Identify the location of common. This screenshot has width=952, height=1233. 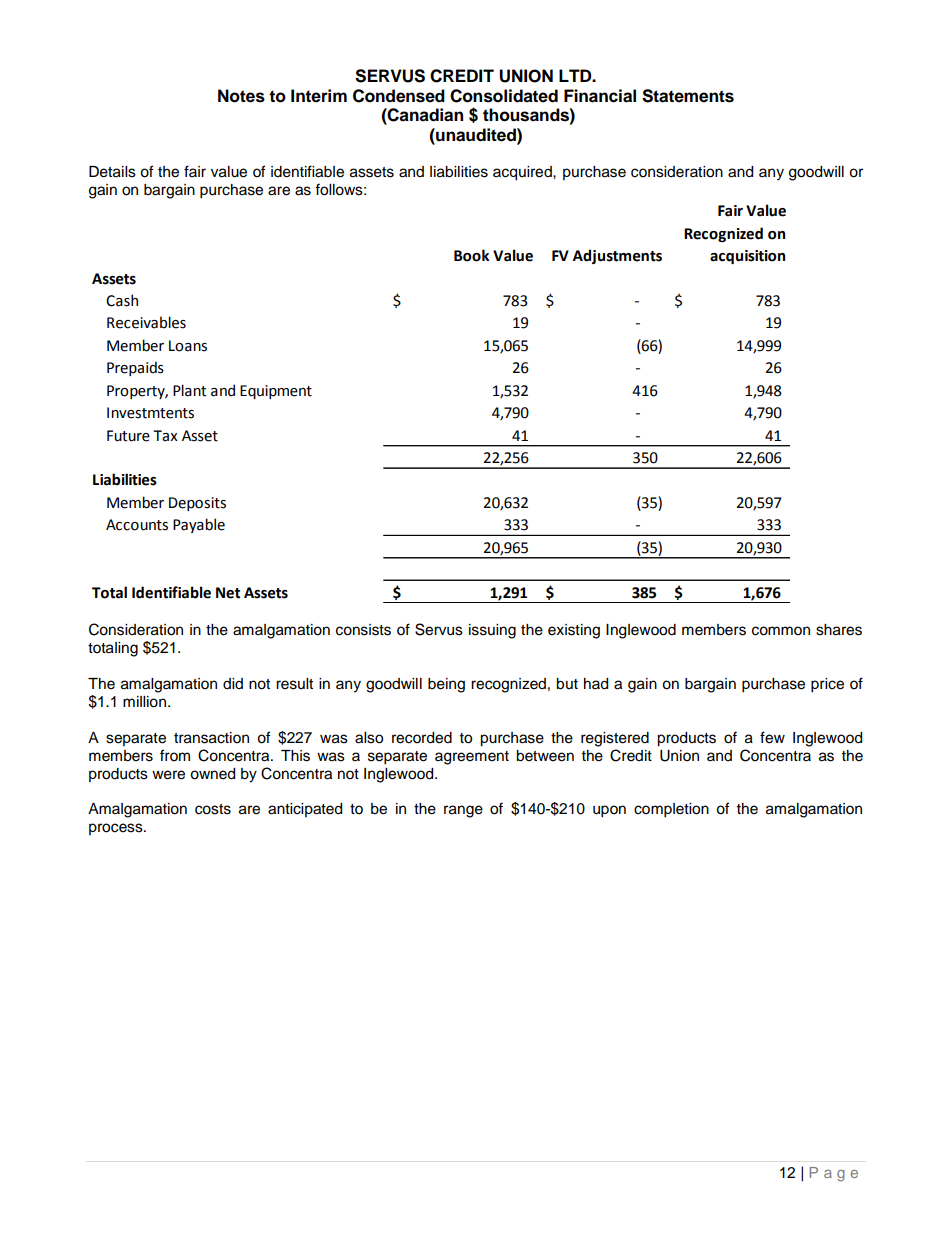
(781, 631).
